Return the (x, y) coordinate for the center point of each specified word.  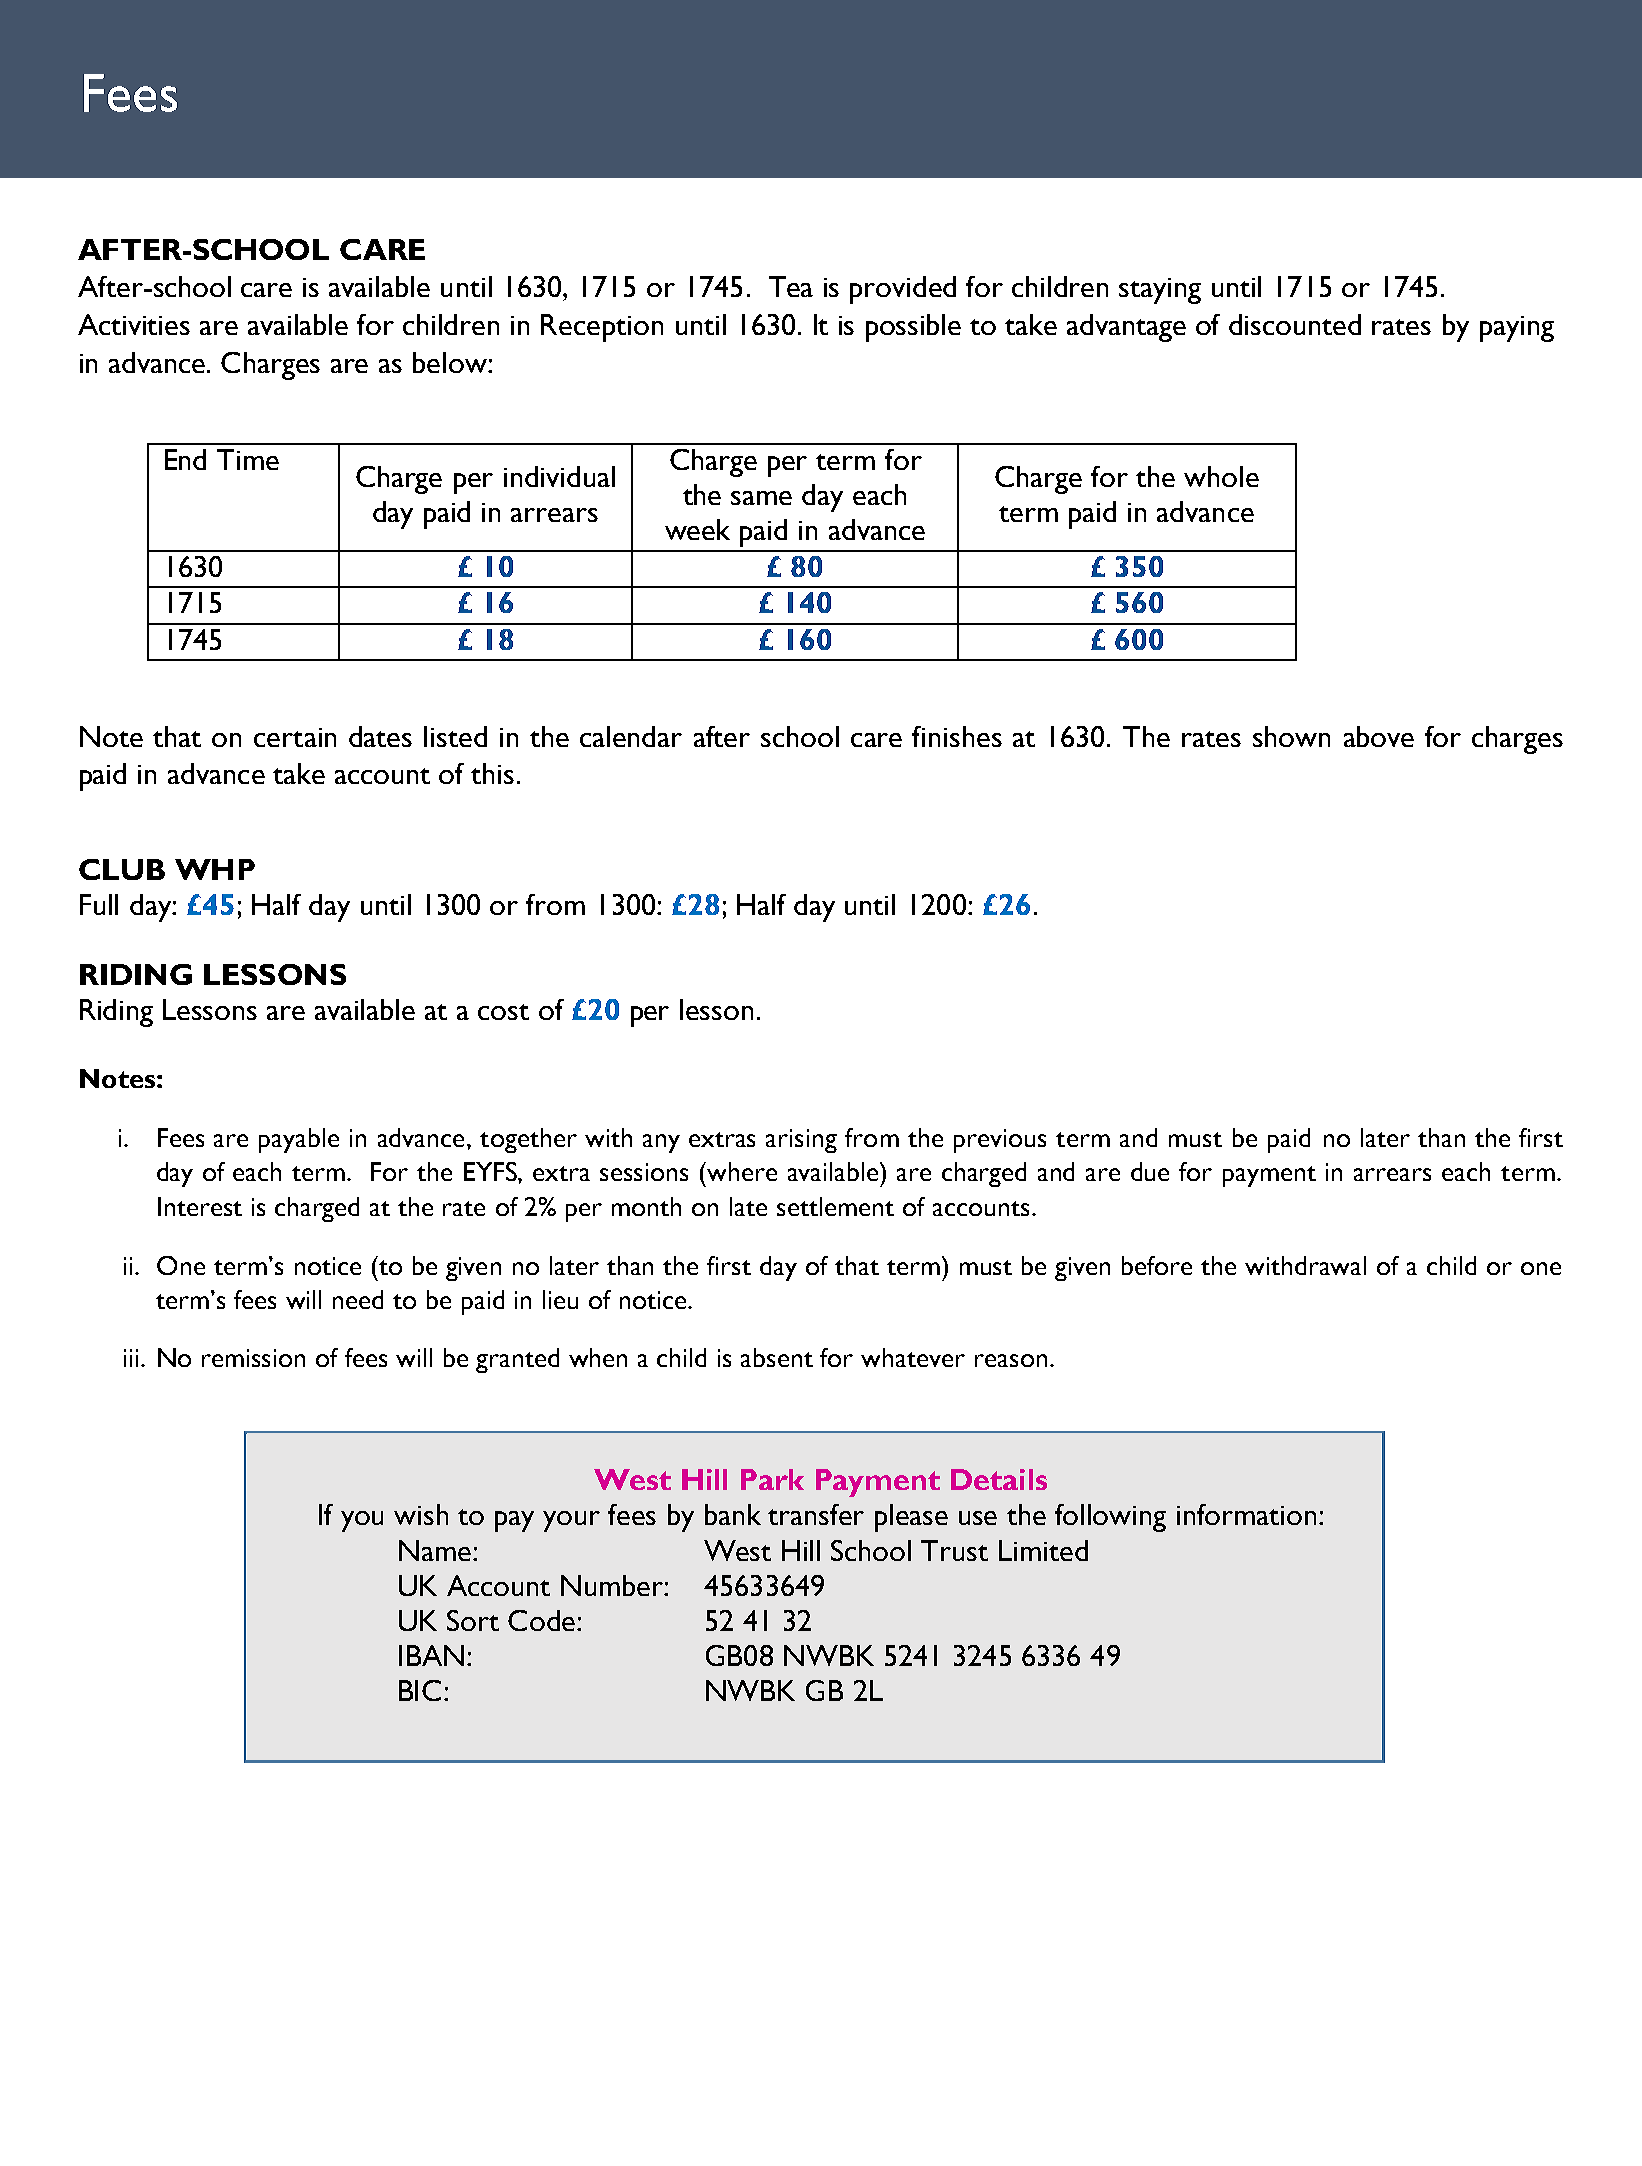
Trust (954, 1550)
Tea (791, 286)
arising (801, 1141)
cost (503, 1012)
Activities (134, 324)
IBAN (431, 1655)
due (1150, 1171)
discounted (1295, 324)
